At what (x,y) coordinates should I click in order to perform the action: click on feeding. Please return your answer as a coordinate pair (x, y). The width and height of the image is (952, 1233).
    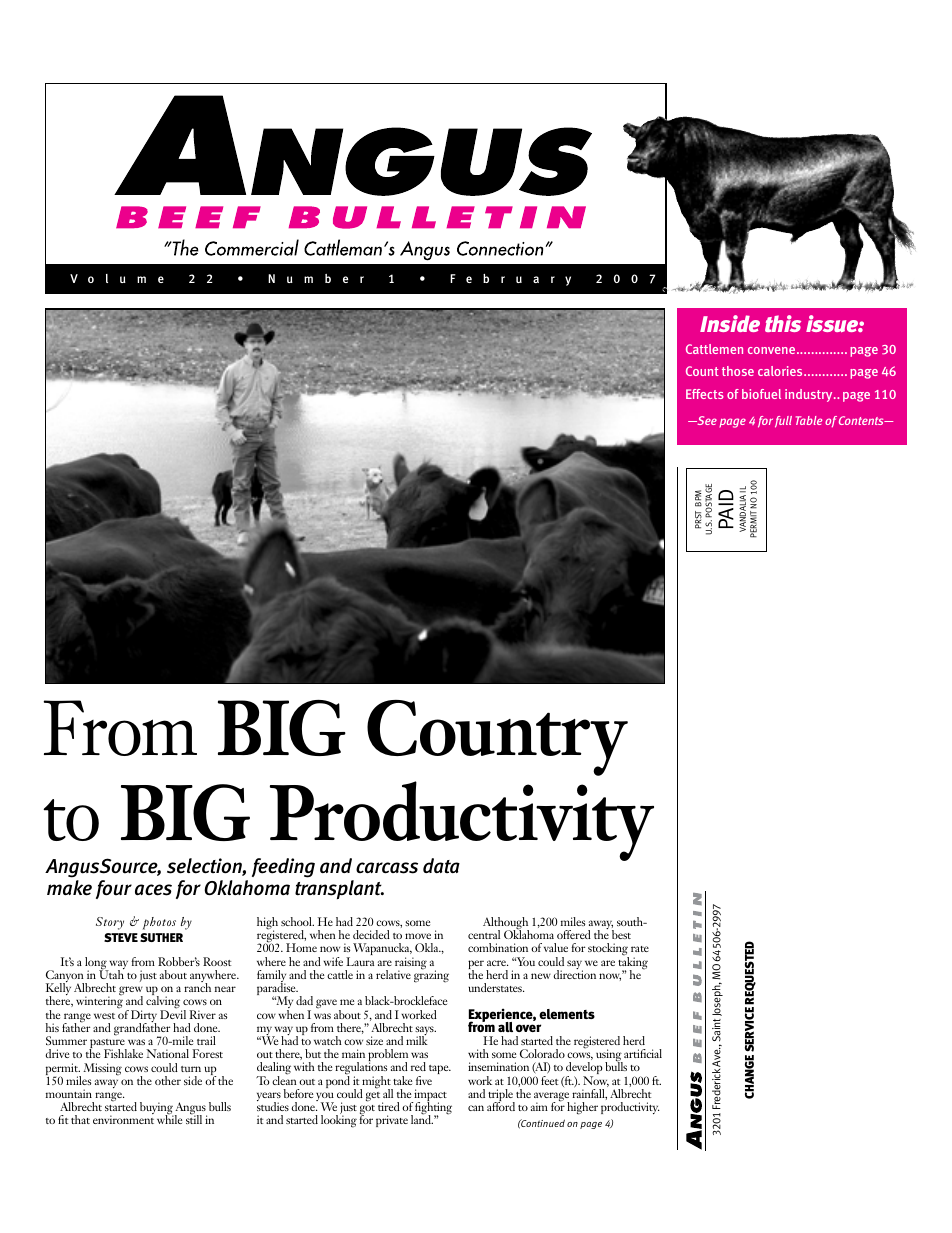
    Looking at the image, I should click on (283, 868).
